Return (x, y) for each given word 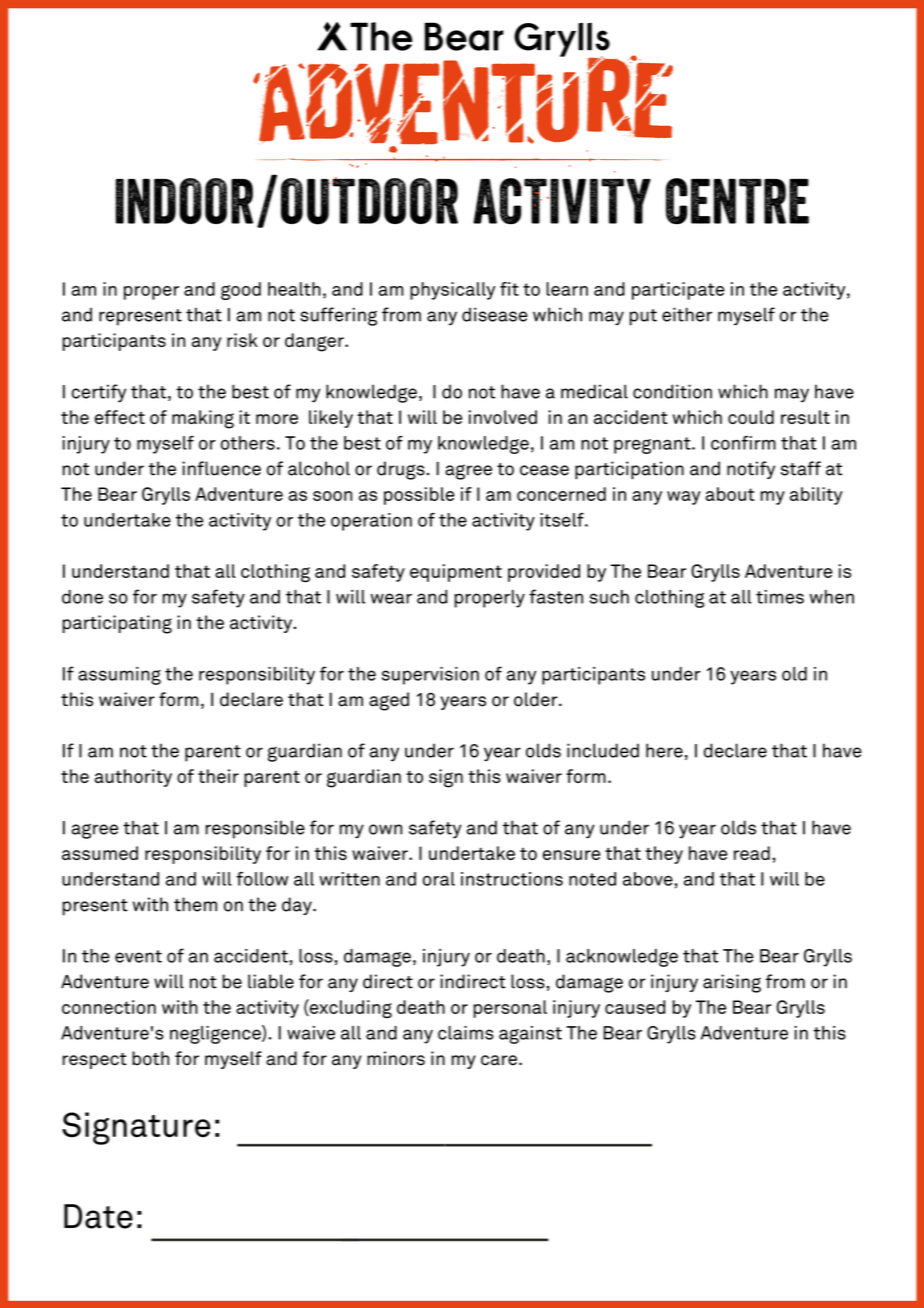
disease (495, 314)
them (195, 904)
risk (242, 340)
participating (117, 624)
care (499, 1060)
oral (439, 879)
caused (635, 1007)
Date (98, 1216)
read (752, 853)
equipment (456, 573)
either (687, 314)
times (780, 597)
